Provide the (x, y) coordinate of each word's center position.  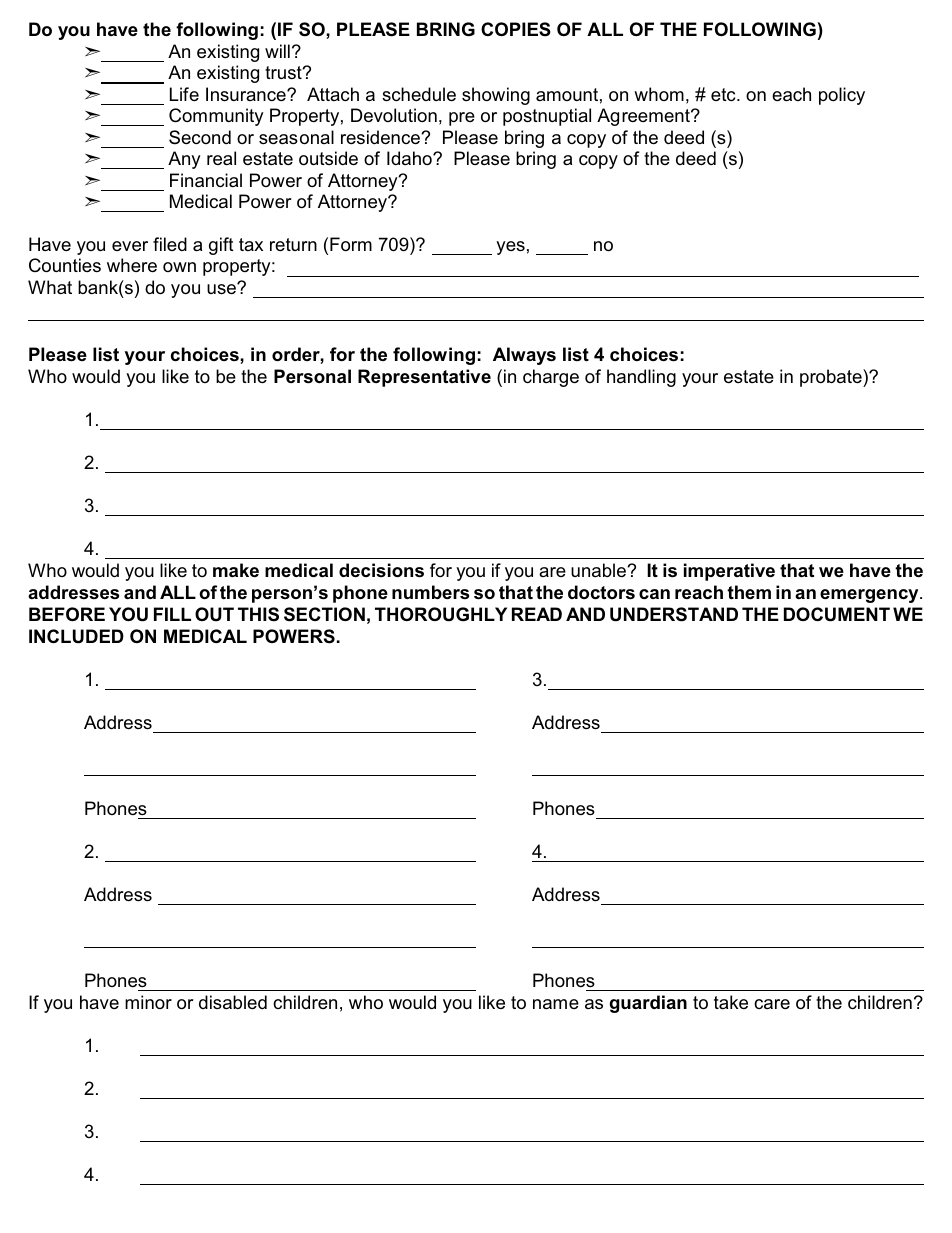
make (236, 570)
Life (184, 94)
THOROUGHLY (441, 614)
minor (148, 1002)
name (556, 1004)
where (132, 265)
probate (832, 378)
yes (510, 248)
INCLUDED (76, 636)
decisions (381, 570)
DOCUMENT (837, 614)
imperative (729, 572)
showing (496, 96)
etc (724, 94)
